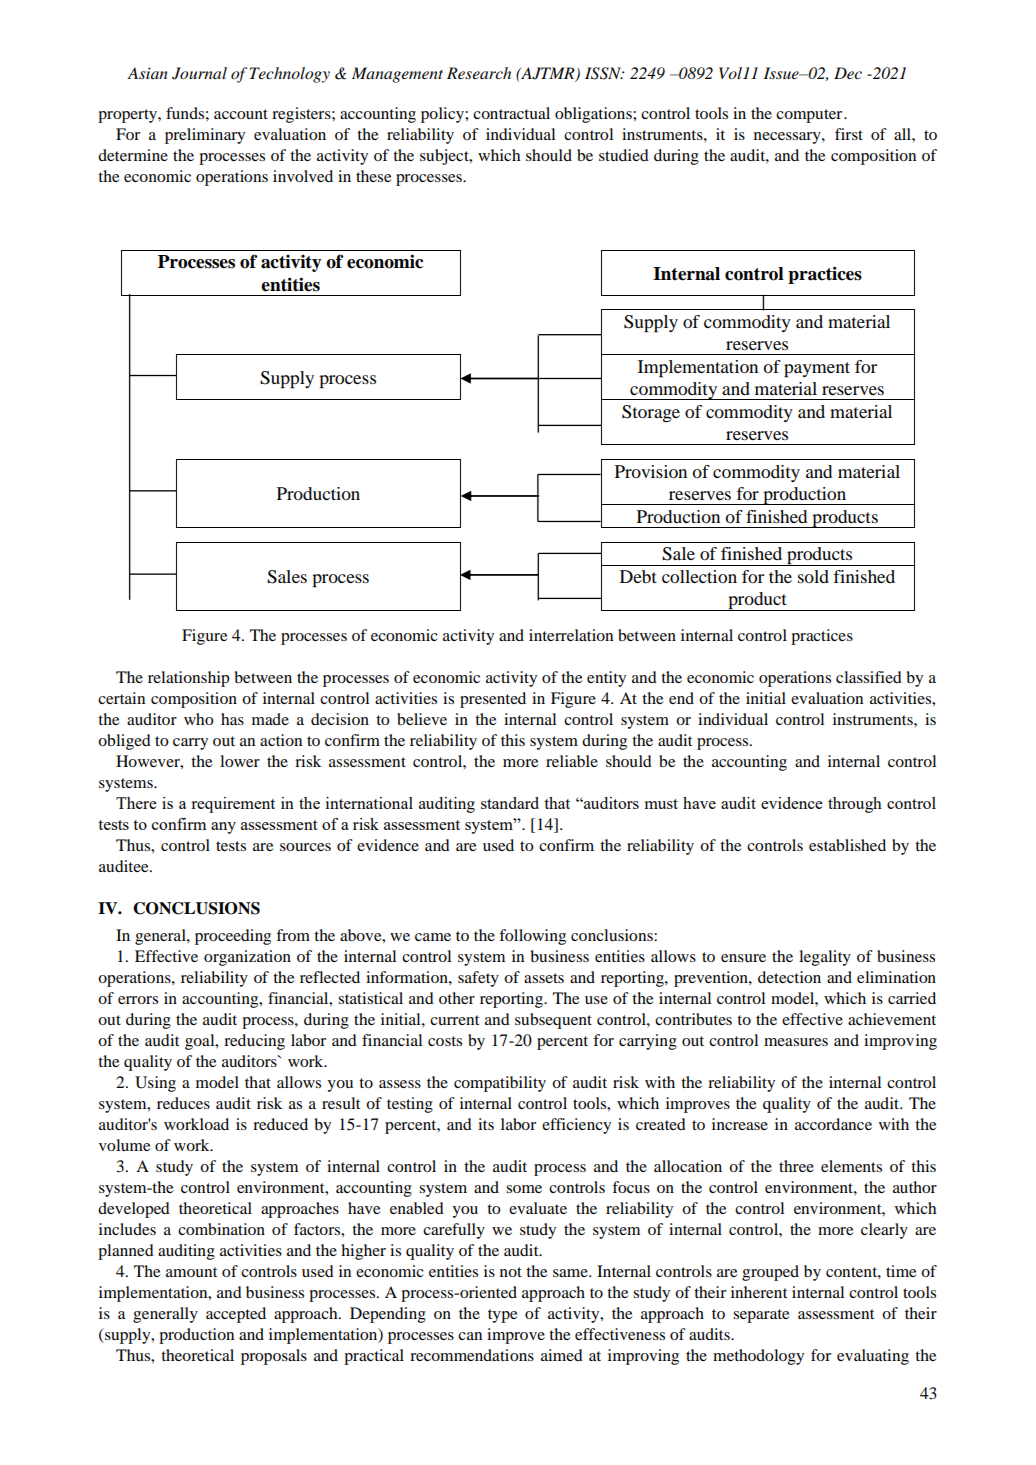 The height and width of the document is (1465, 1036). Describe the element at coordinates (796, 1042) in the document. I see `measures` at that location.
